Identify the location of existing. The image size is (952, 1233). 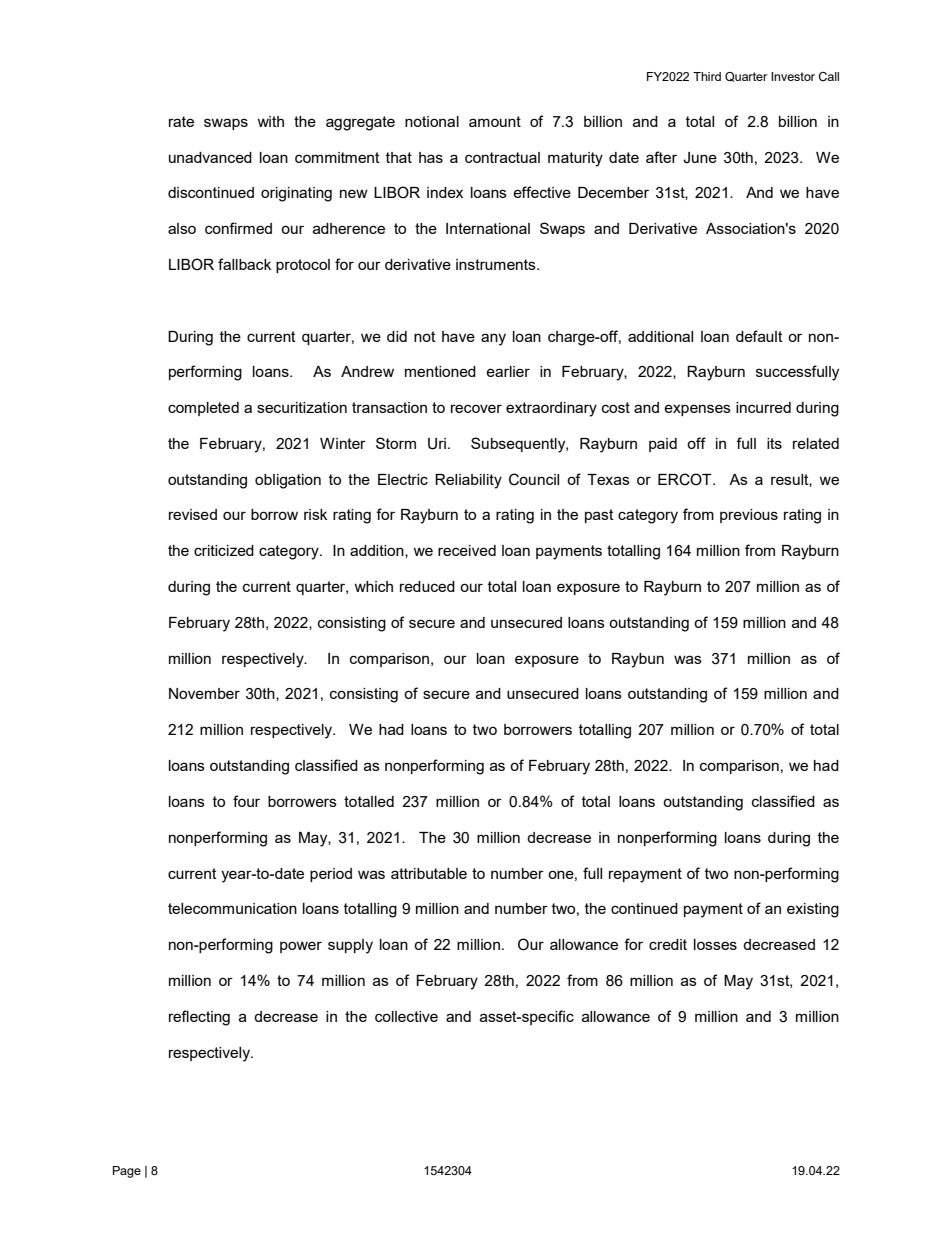
(813, 910).
